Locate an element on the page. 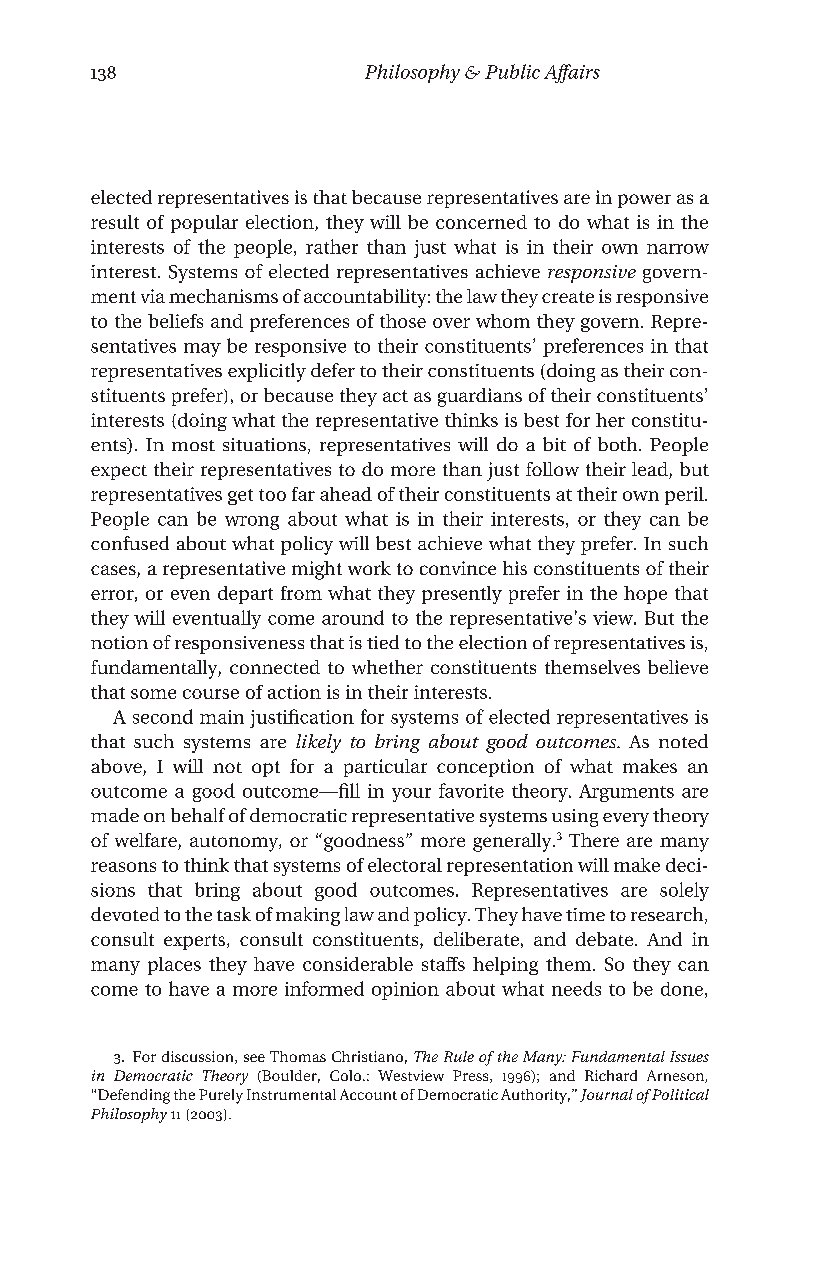  work is located at coordinates (369, 568).
